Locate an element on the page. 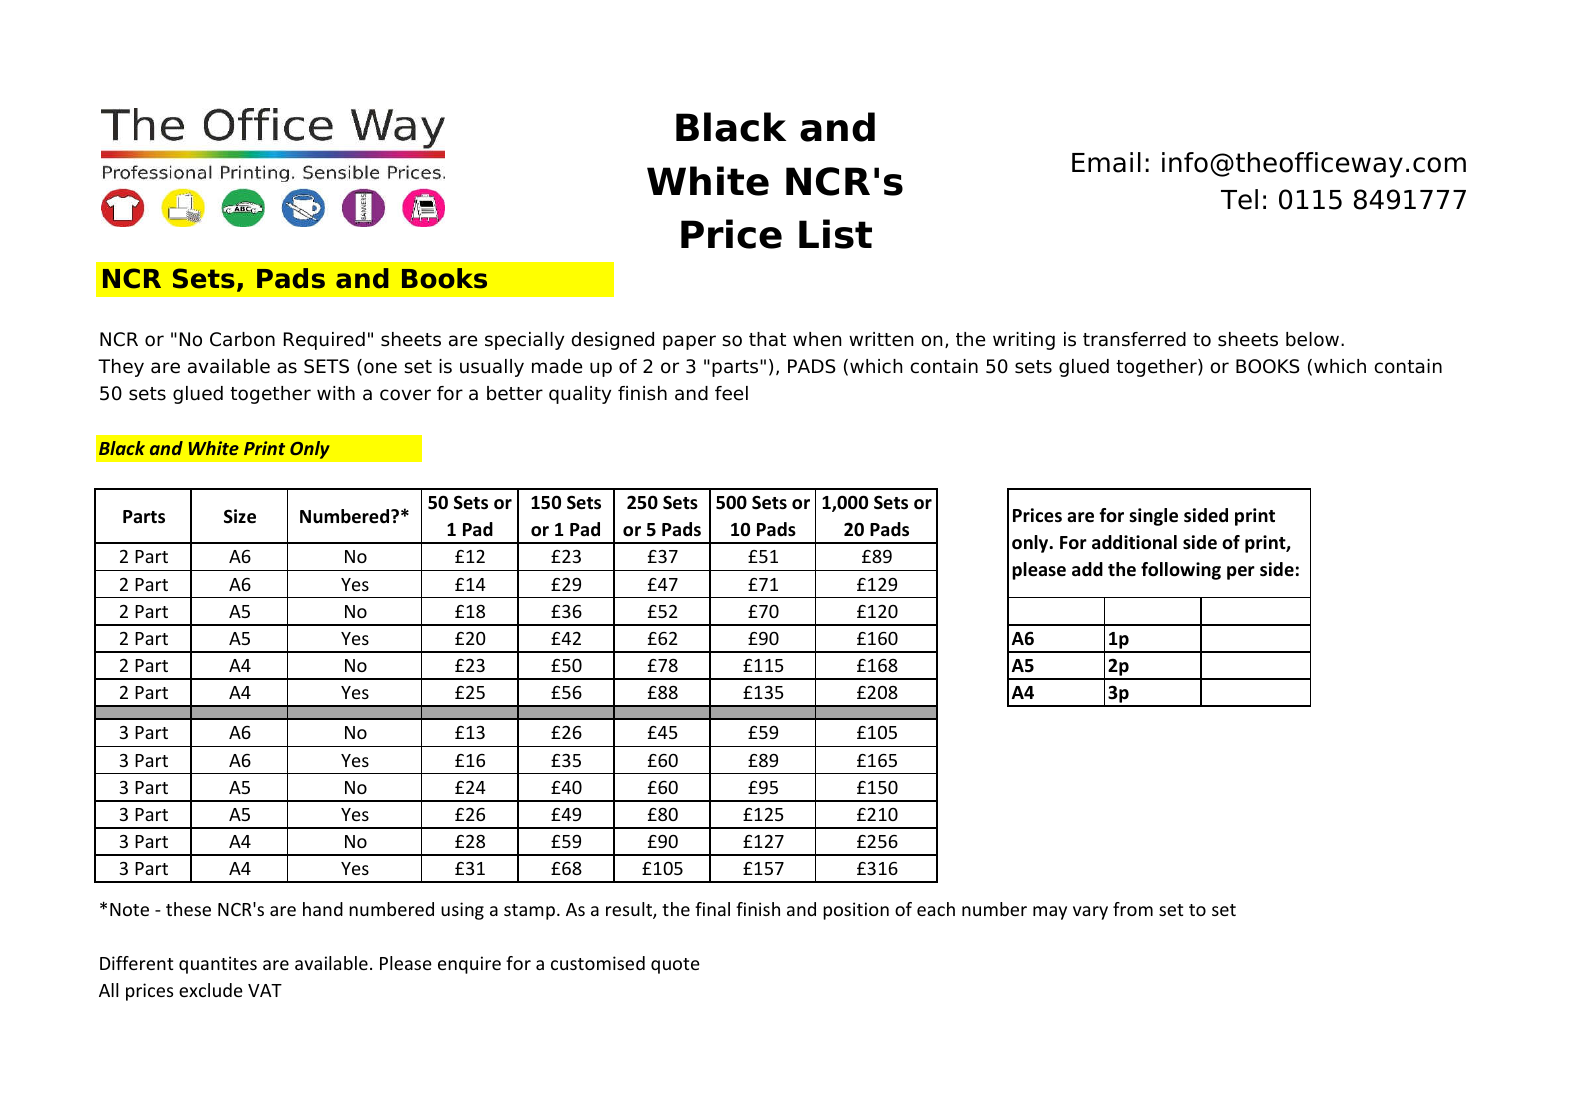 The height and width of the image is (1111, 1571). from is located at coordinates (1133, 909).
